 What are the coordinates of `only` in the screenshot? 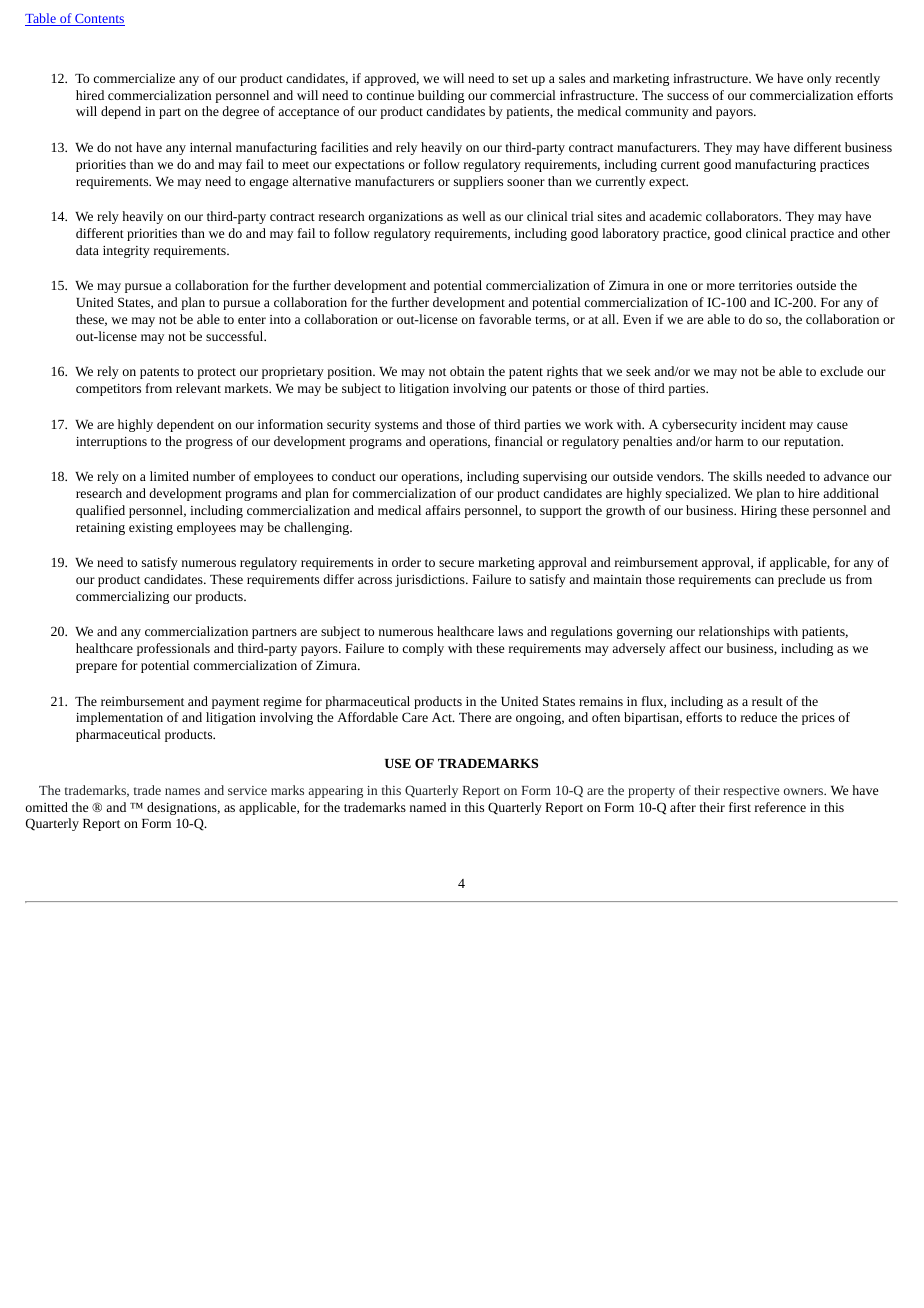 It's located at (819, 79).
